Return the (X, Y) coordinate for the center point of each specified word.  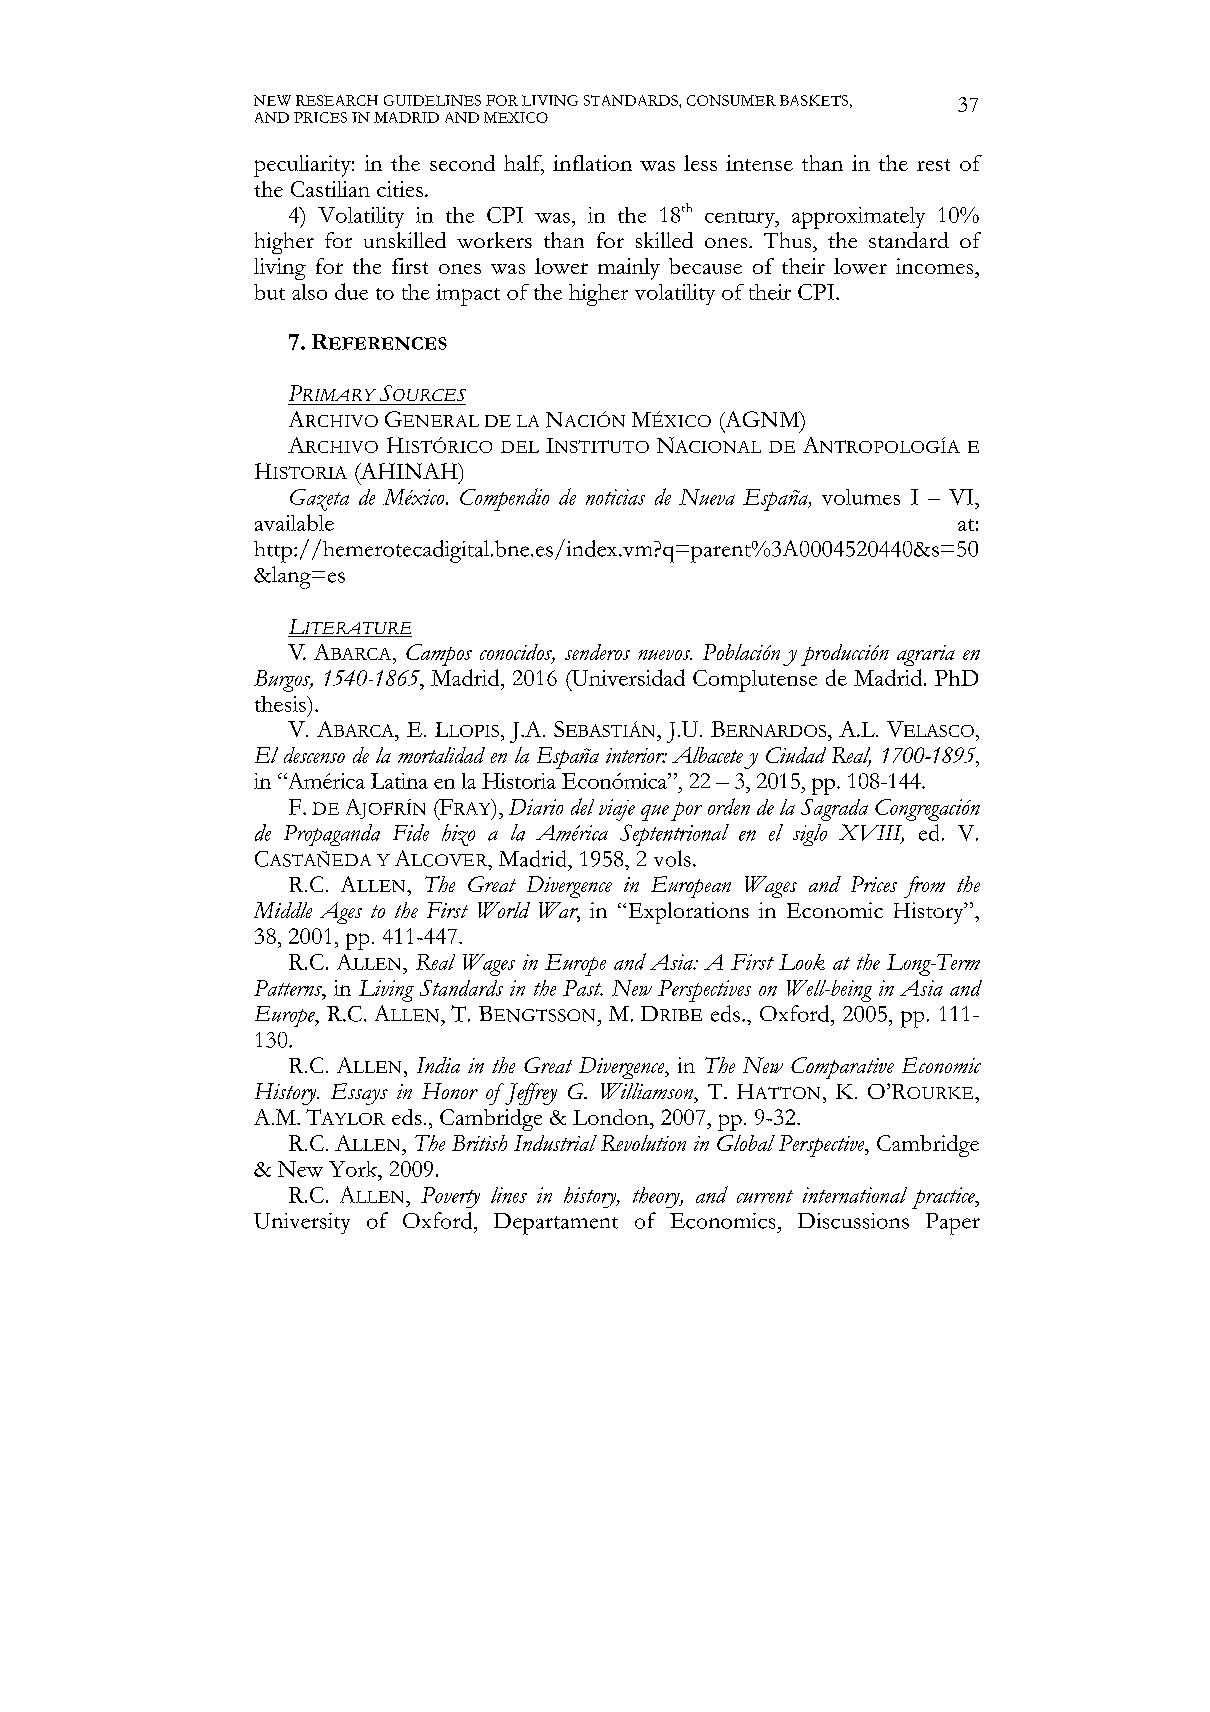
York (354, 1169)
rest (933, 165)
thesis (281, 704)
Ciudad (796, 755)
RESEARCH (337, 100)
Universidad (627, 677)
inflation (592, 163)
